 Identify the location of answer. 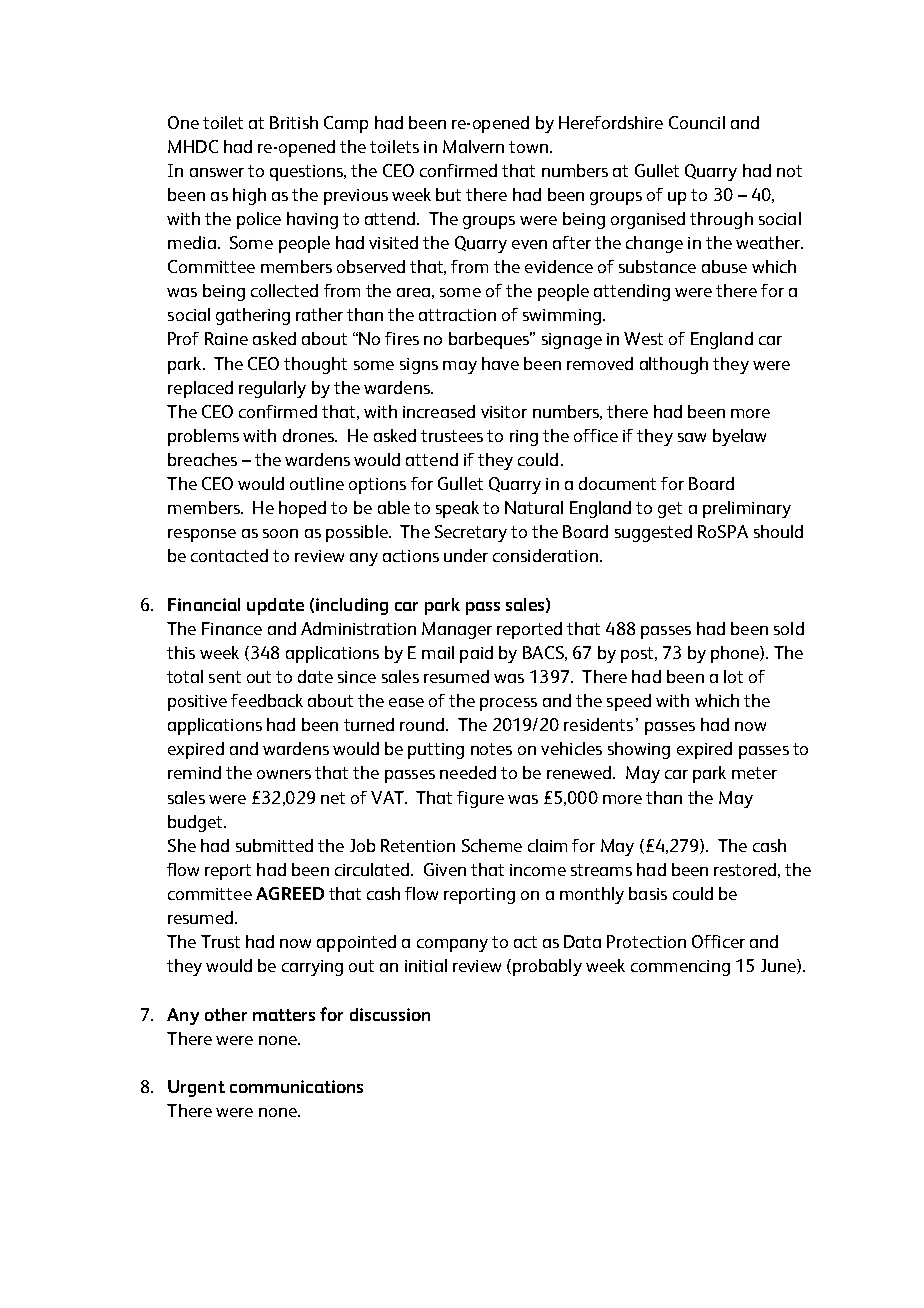
(217, 172).
